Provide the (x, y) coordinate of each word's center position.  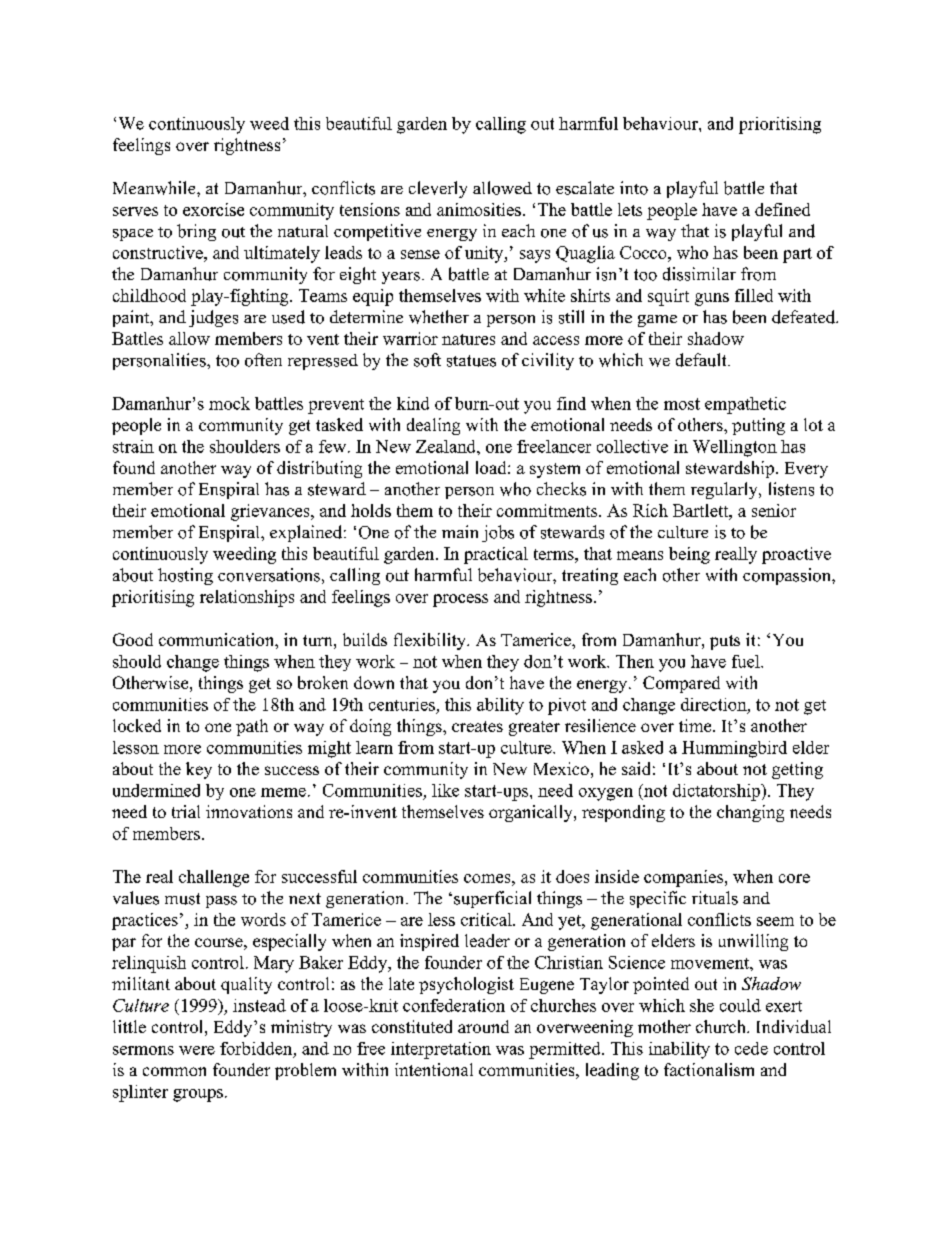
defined (782, 209)
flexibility (431, 641)
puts (725, 642)
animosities (479, 209)
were (197, 1050)
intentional (434, 1069)
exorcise (213, 209)
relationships (247, 598)
